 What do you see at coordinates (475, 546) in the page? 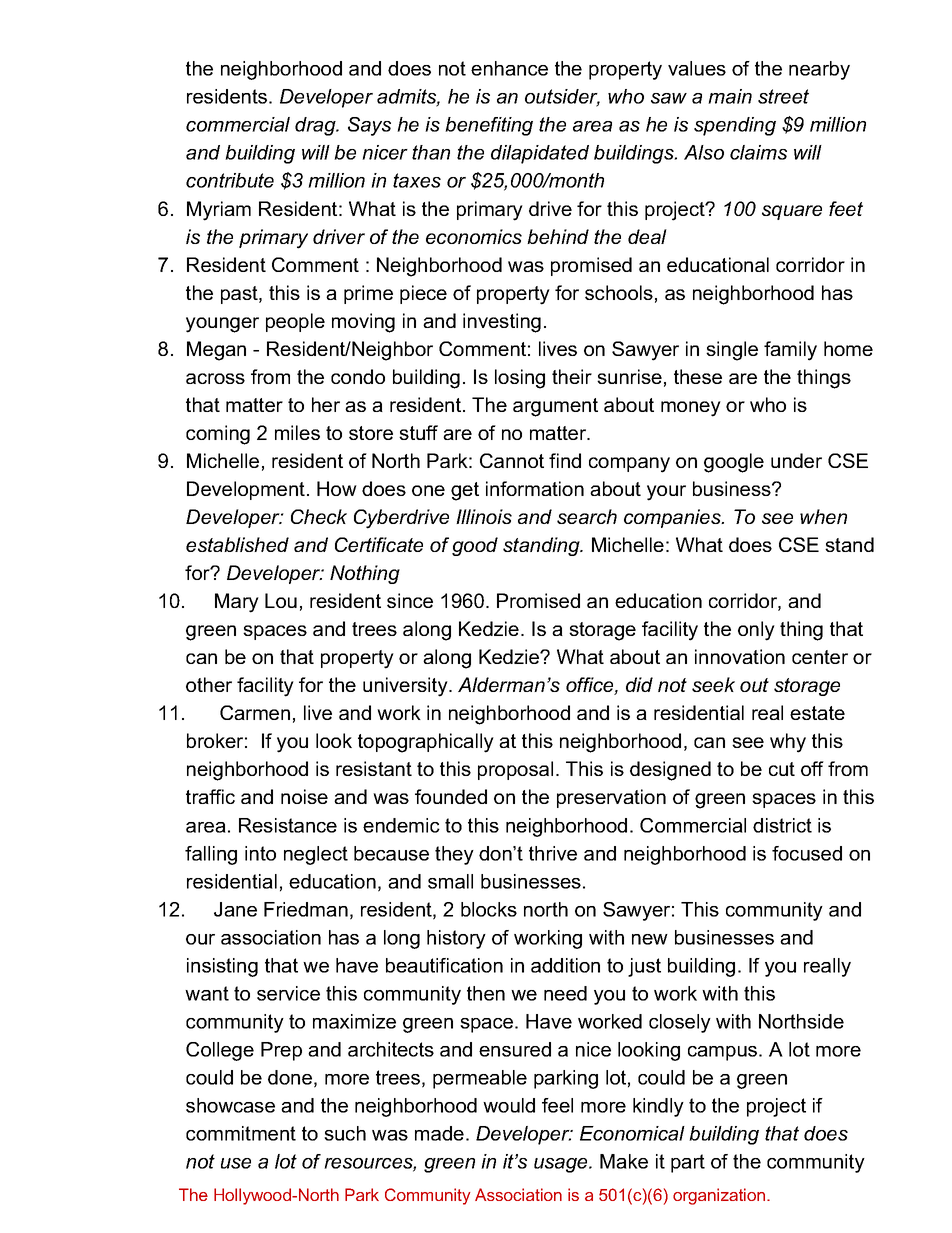
I see `good` at bounding box center [475, 546].
